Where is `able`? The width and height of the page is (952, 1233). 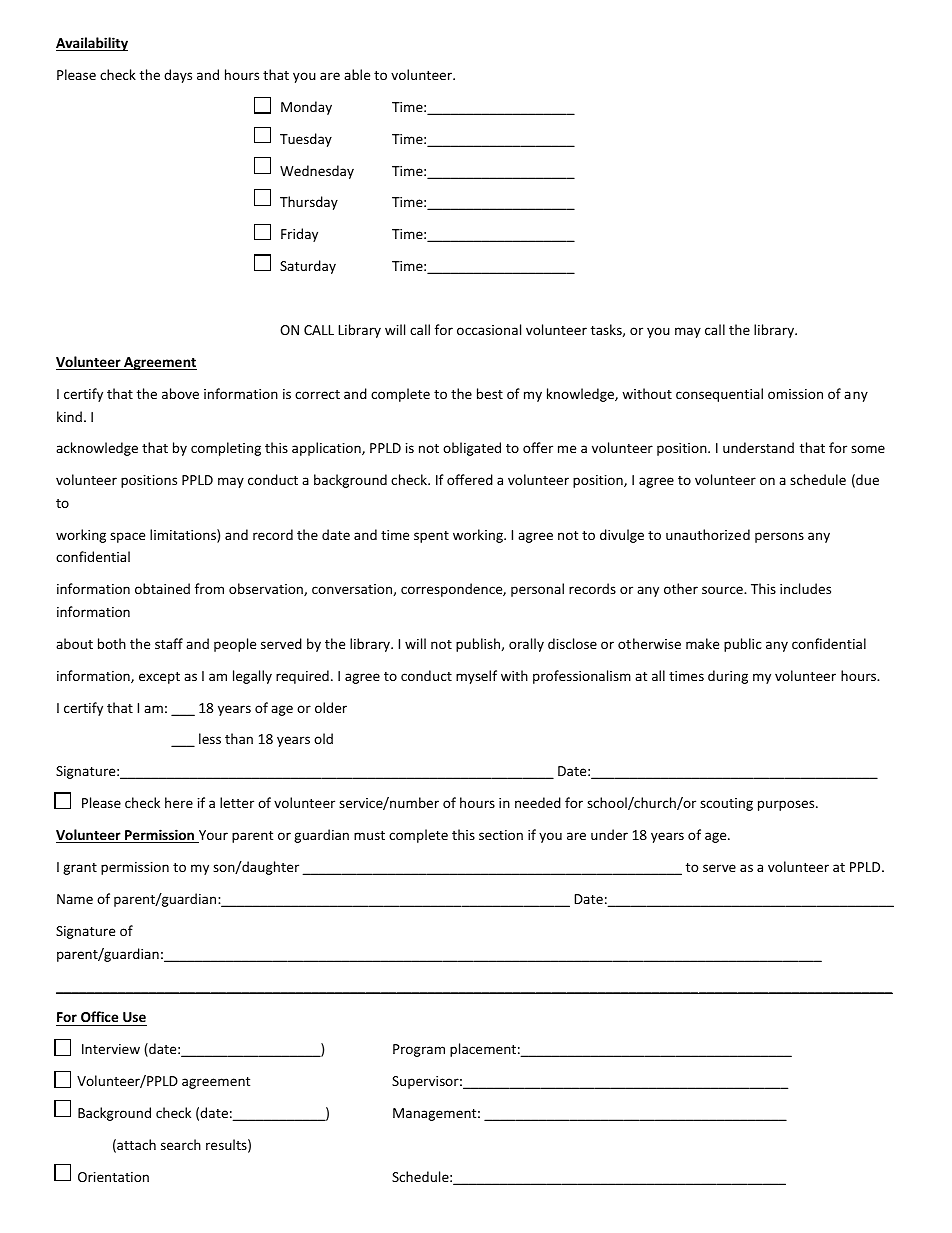 able is located at coordinates (357, 74).
